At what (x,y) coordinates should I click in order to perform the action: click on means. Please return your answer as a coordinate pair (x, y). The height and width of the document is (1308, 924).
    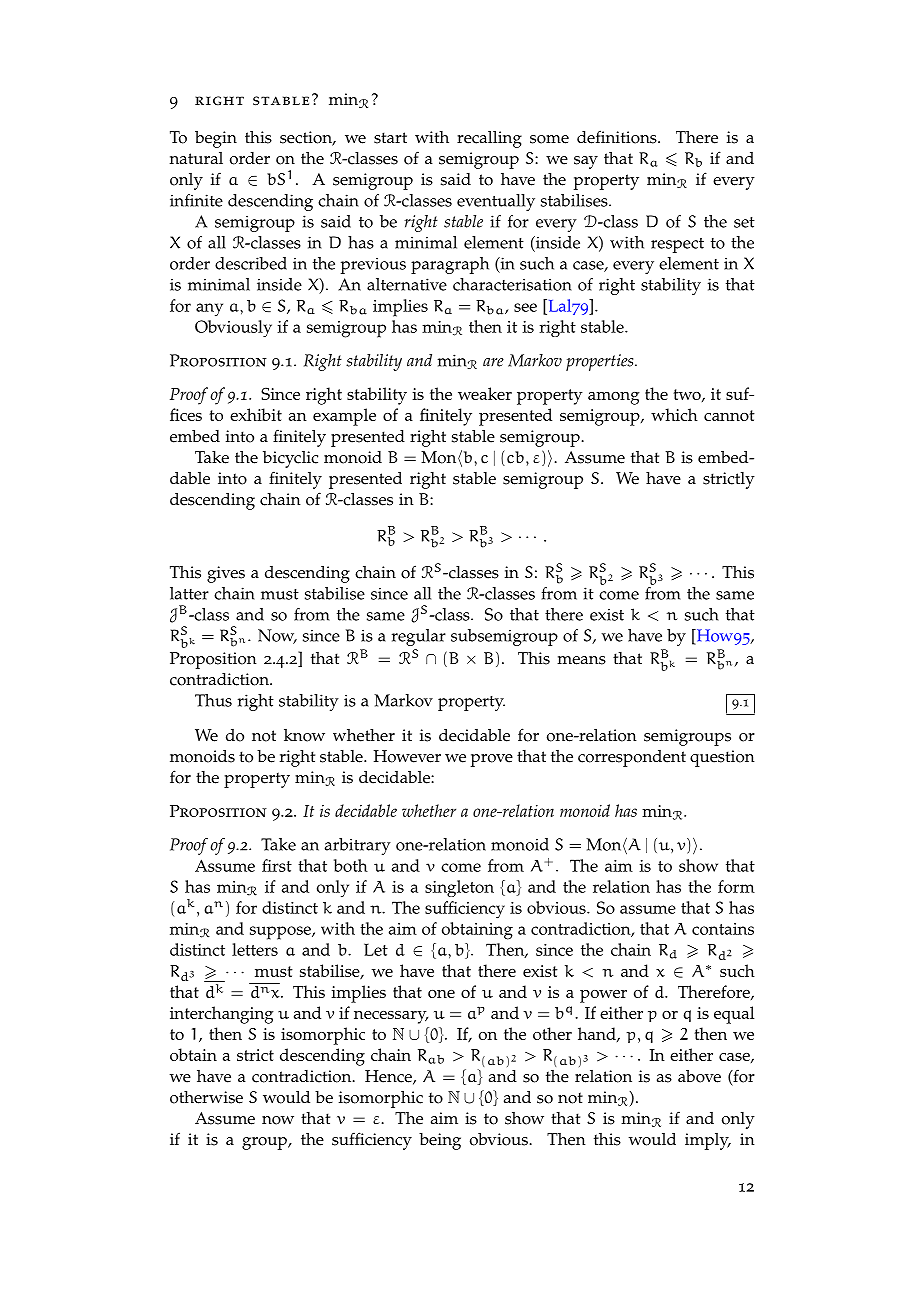
    Looking at the image, I should click on (581, 660).
